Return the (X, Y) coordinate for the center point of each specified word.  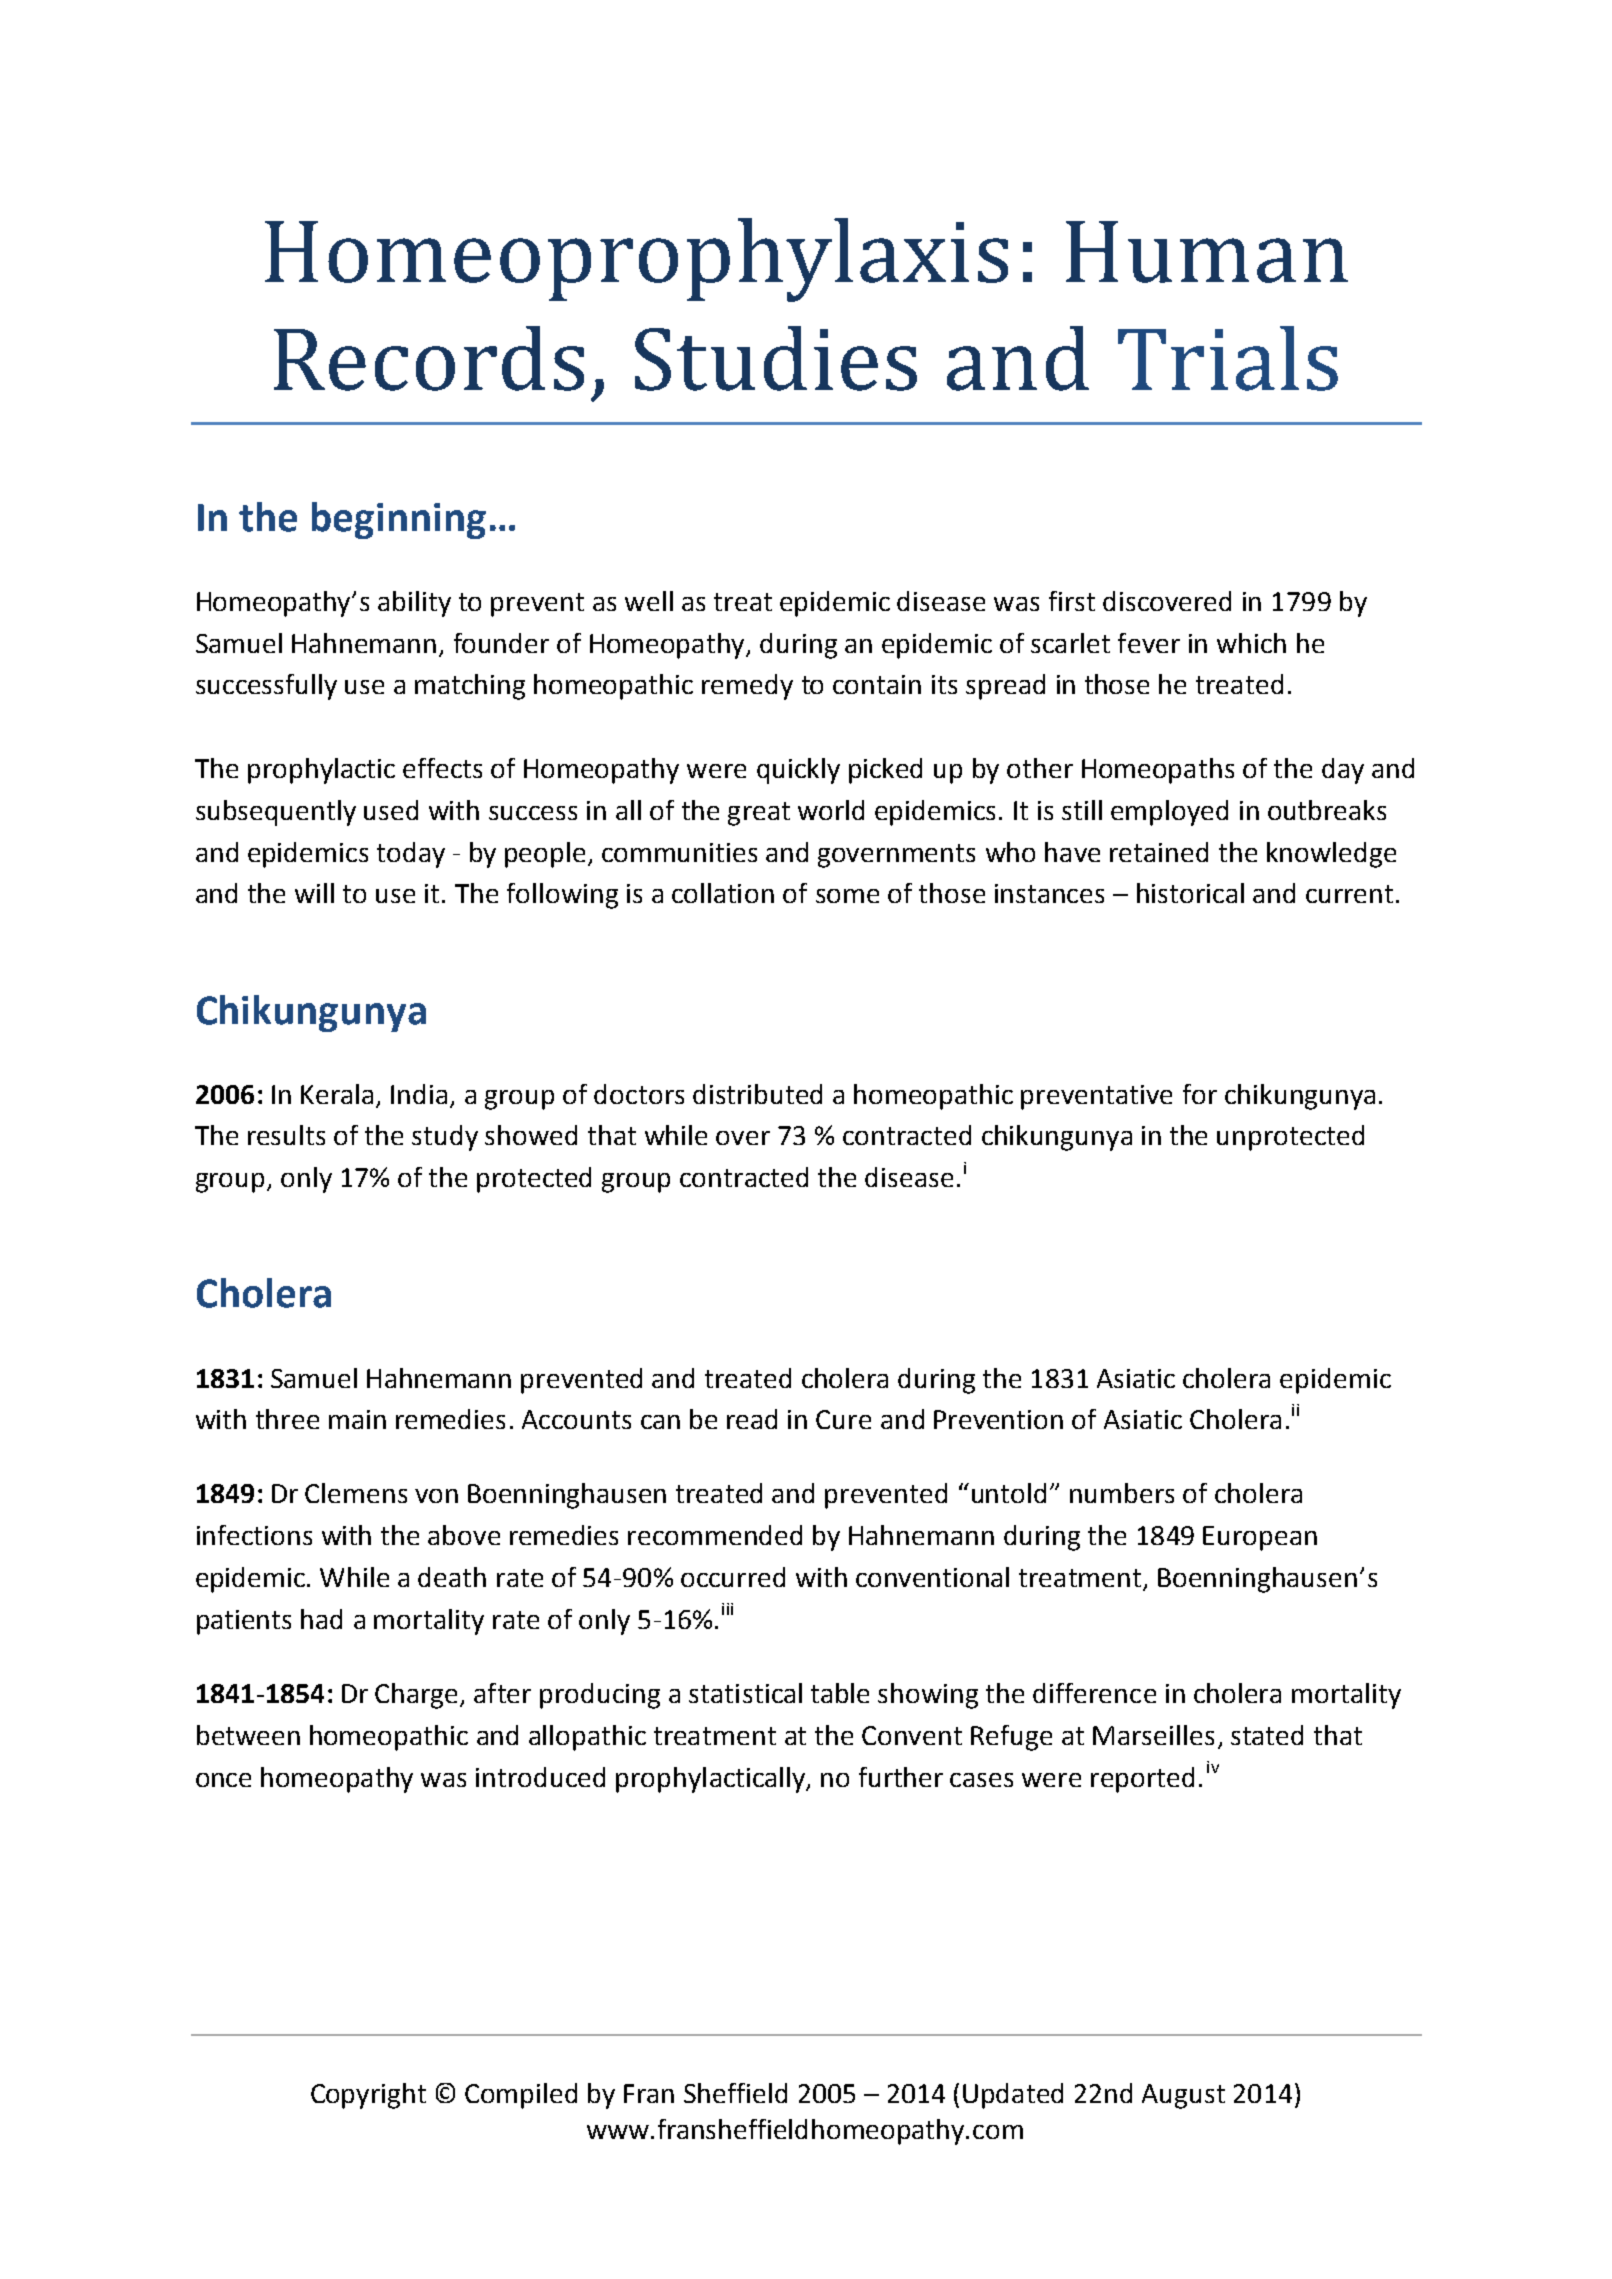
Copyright (368, 2096)
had (321, 1619)
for (1200, 1094)
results (286, 1135)
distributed (757, 1094)
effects (442, 768)
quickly (798, 771)
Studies (776, 358)
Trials (1228, 358)
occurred (733, 1577)
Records (429, 358)
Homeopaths (1158, 771)
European (1260, 1538)
